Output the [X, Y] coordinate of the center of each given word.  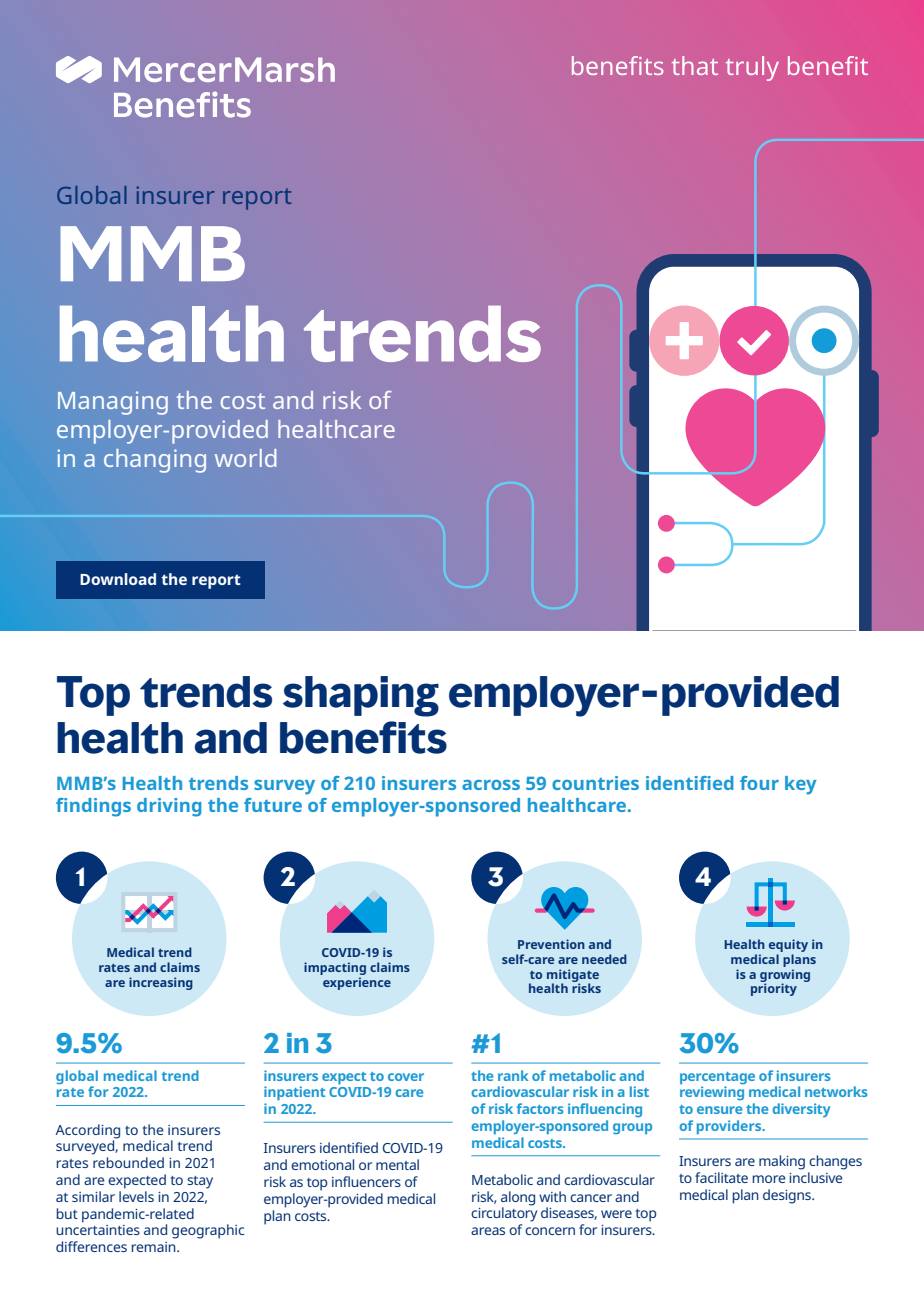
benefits [363, 737]
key [801, 785]
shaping [361, 696]
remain [154, 1247]
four [759, 783]
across [491, 785]
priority [774, 988]
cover [406, 1077]
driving [169, 807]
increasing [161, 983]
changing [155, 461]
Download [118, 579]
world [245, 458]
